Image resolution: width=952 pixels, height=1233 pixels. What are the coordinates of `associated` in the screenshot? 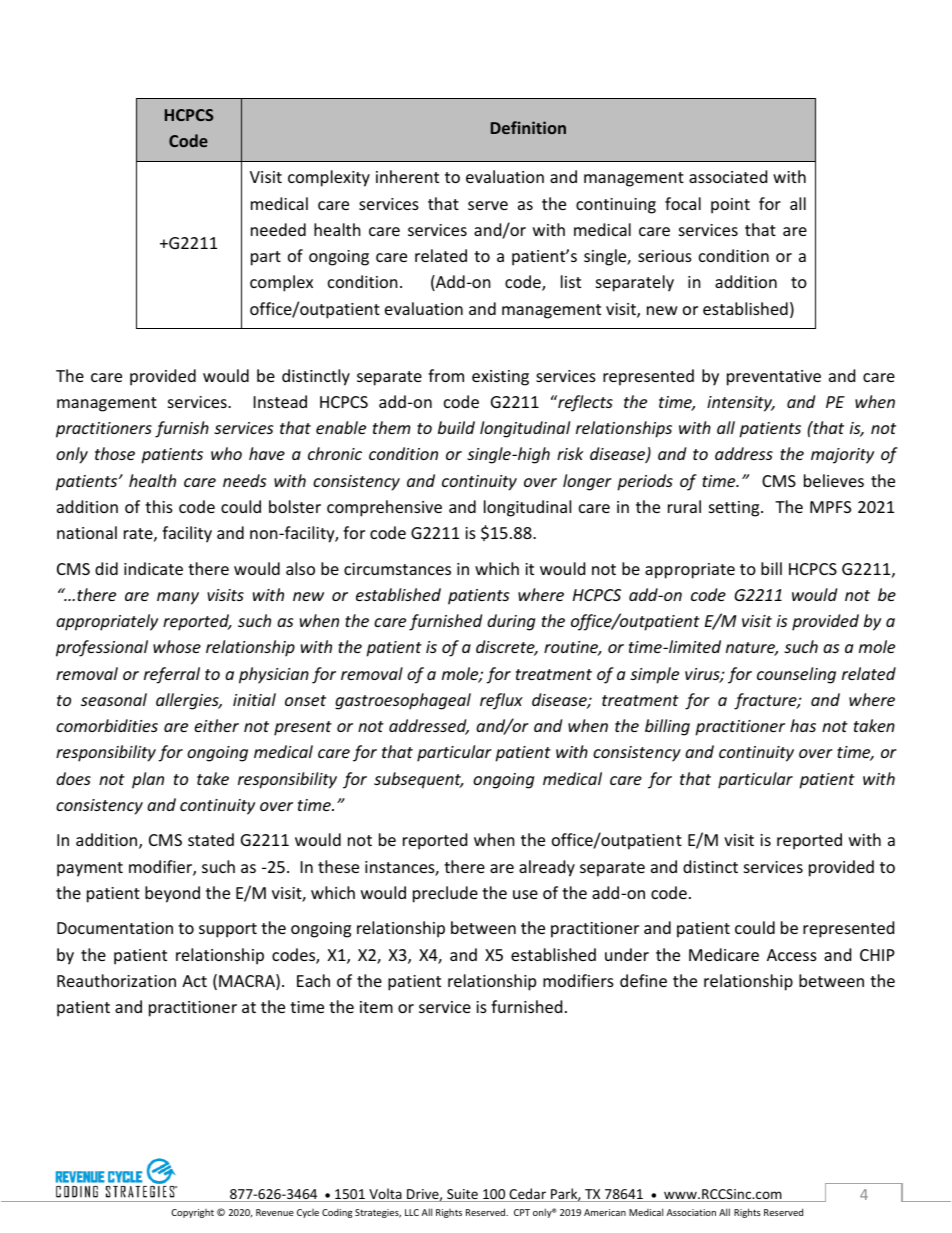 It's located at (728, 176).
